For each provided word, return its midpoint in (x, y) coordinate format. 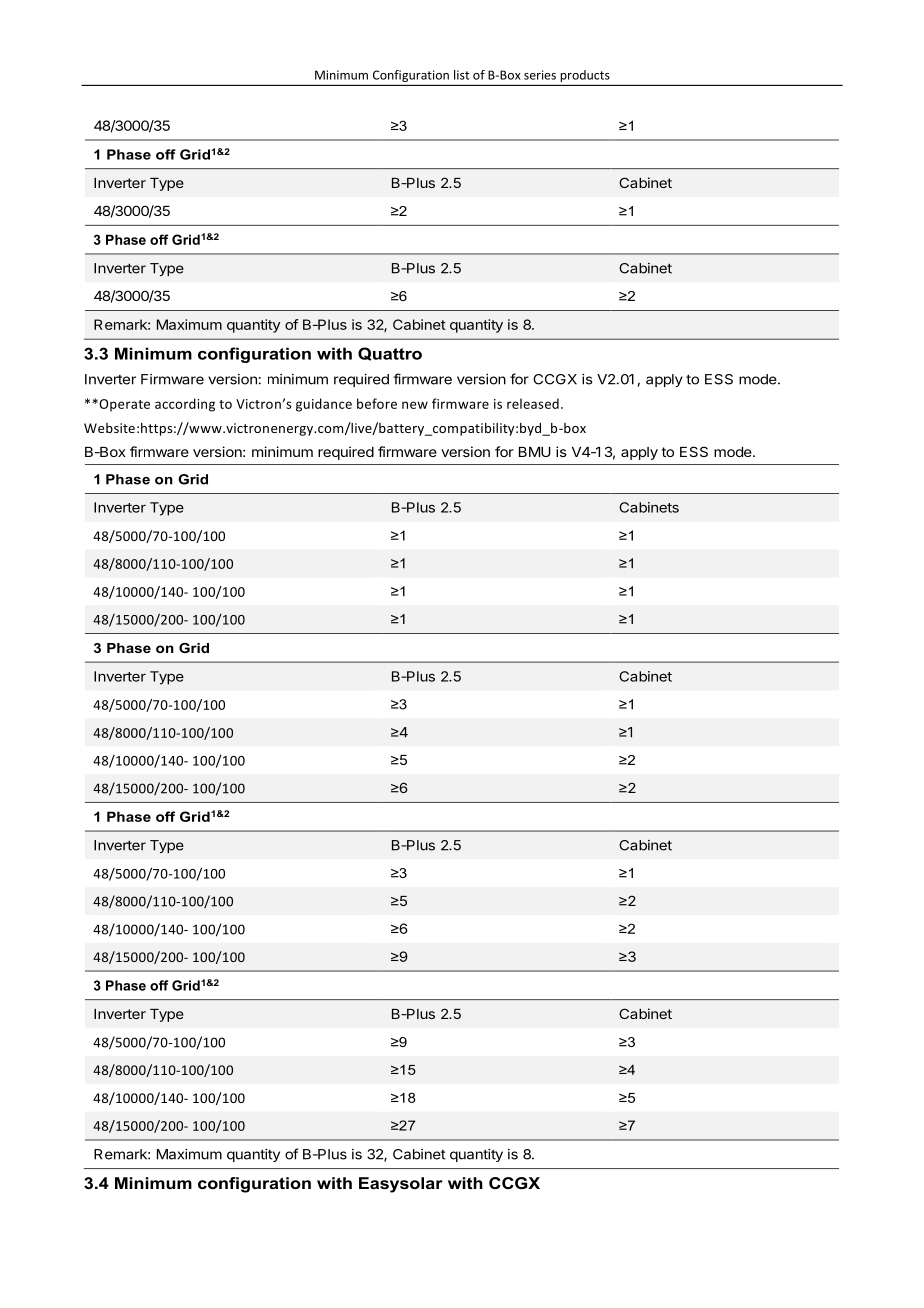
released (533, 403)
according (185, 405)
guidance (324, 405)
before (377, 403)
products (585, 76)
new (415, 405)
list (461, 75)
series (540, 75)
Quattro (390, 354)
